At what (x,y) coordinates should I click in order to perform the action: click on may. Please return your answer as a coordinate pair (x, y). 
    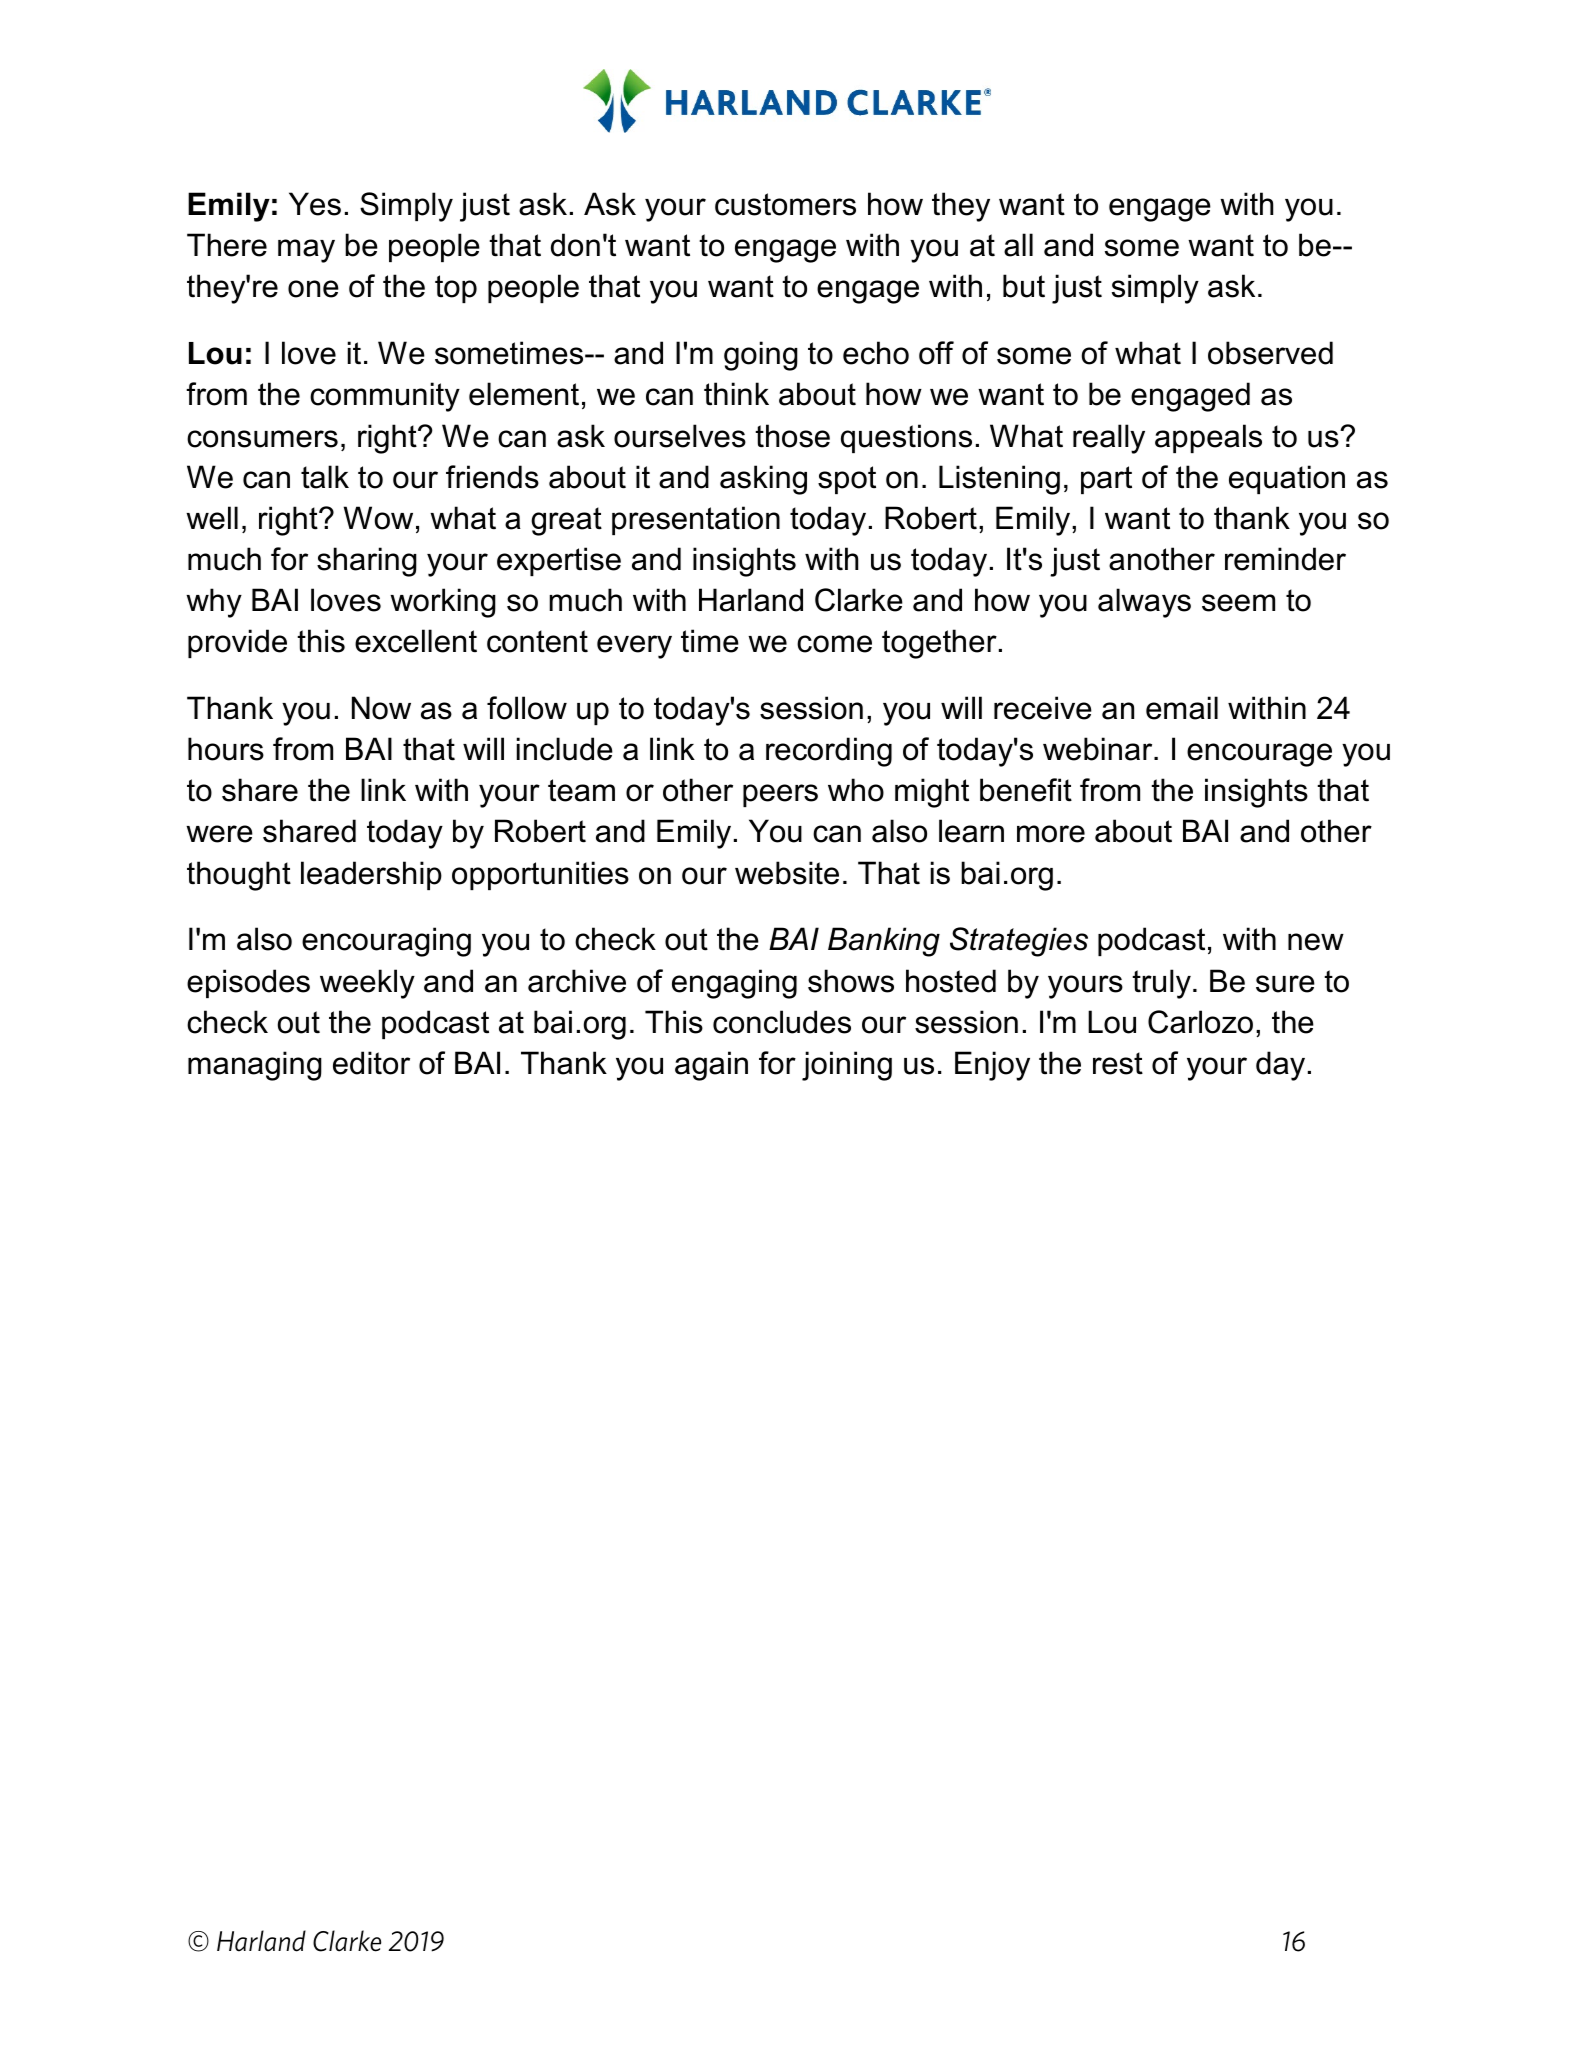
    Looking at the image, I should click on (306, 251).
